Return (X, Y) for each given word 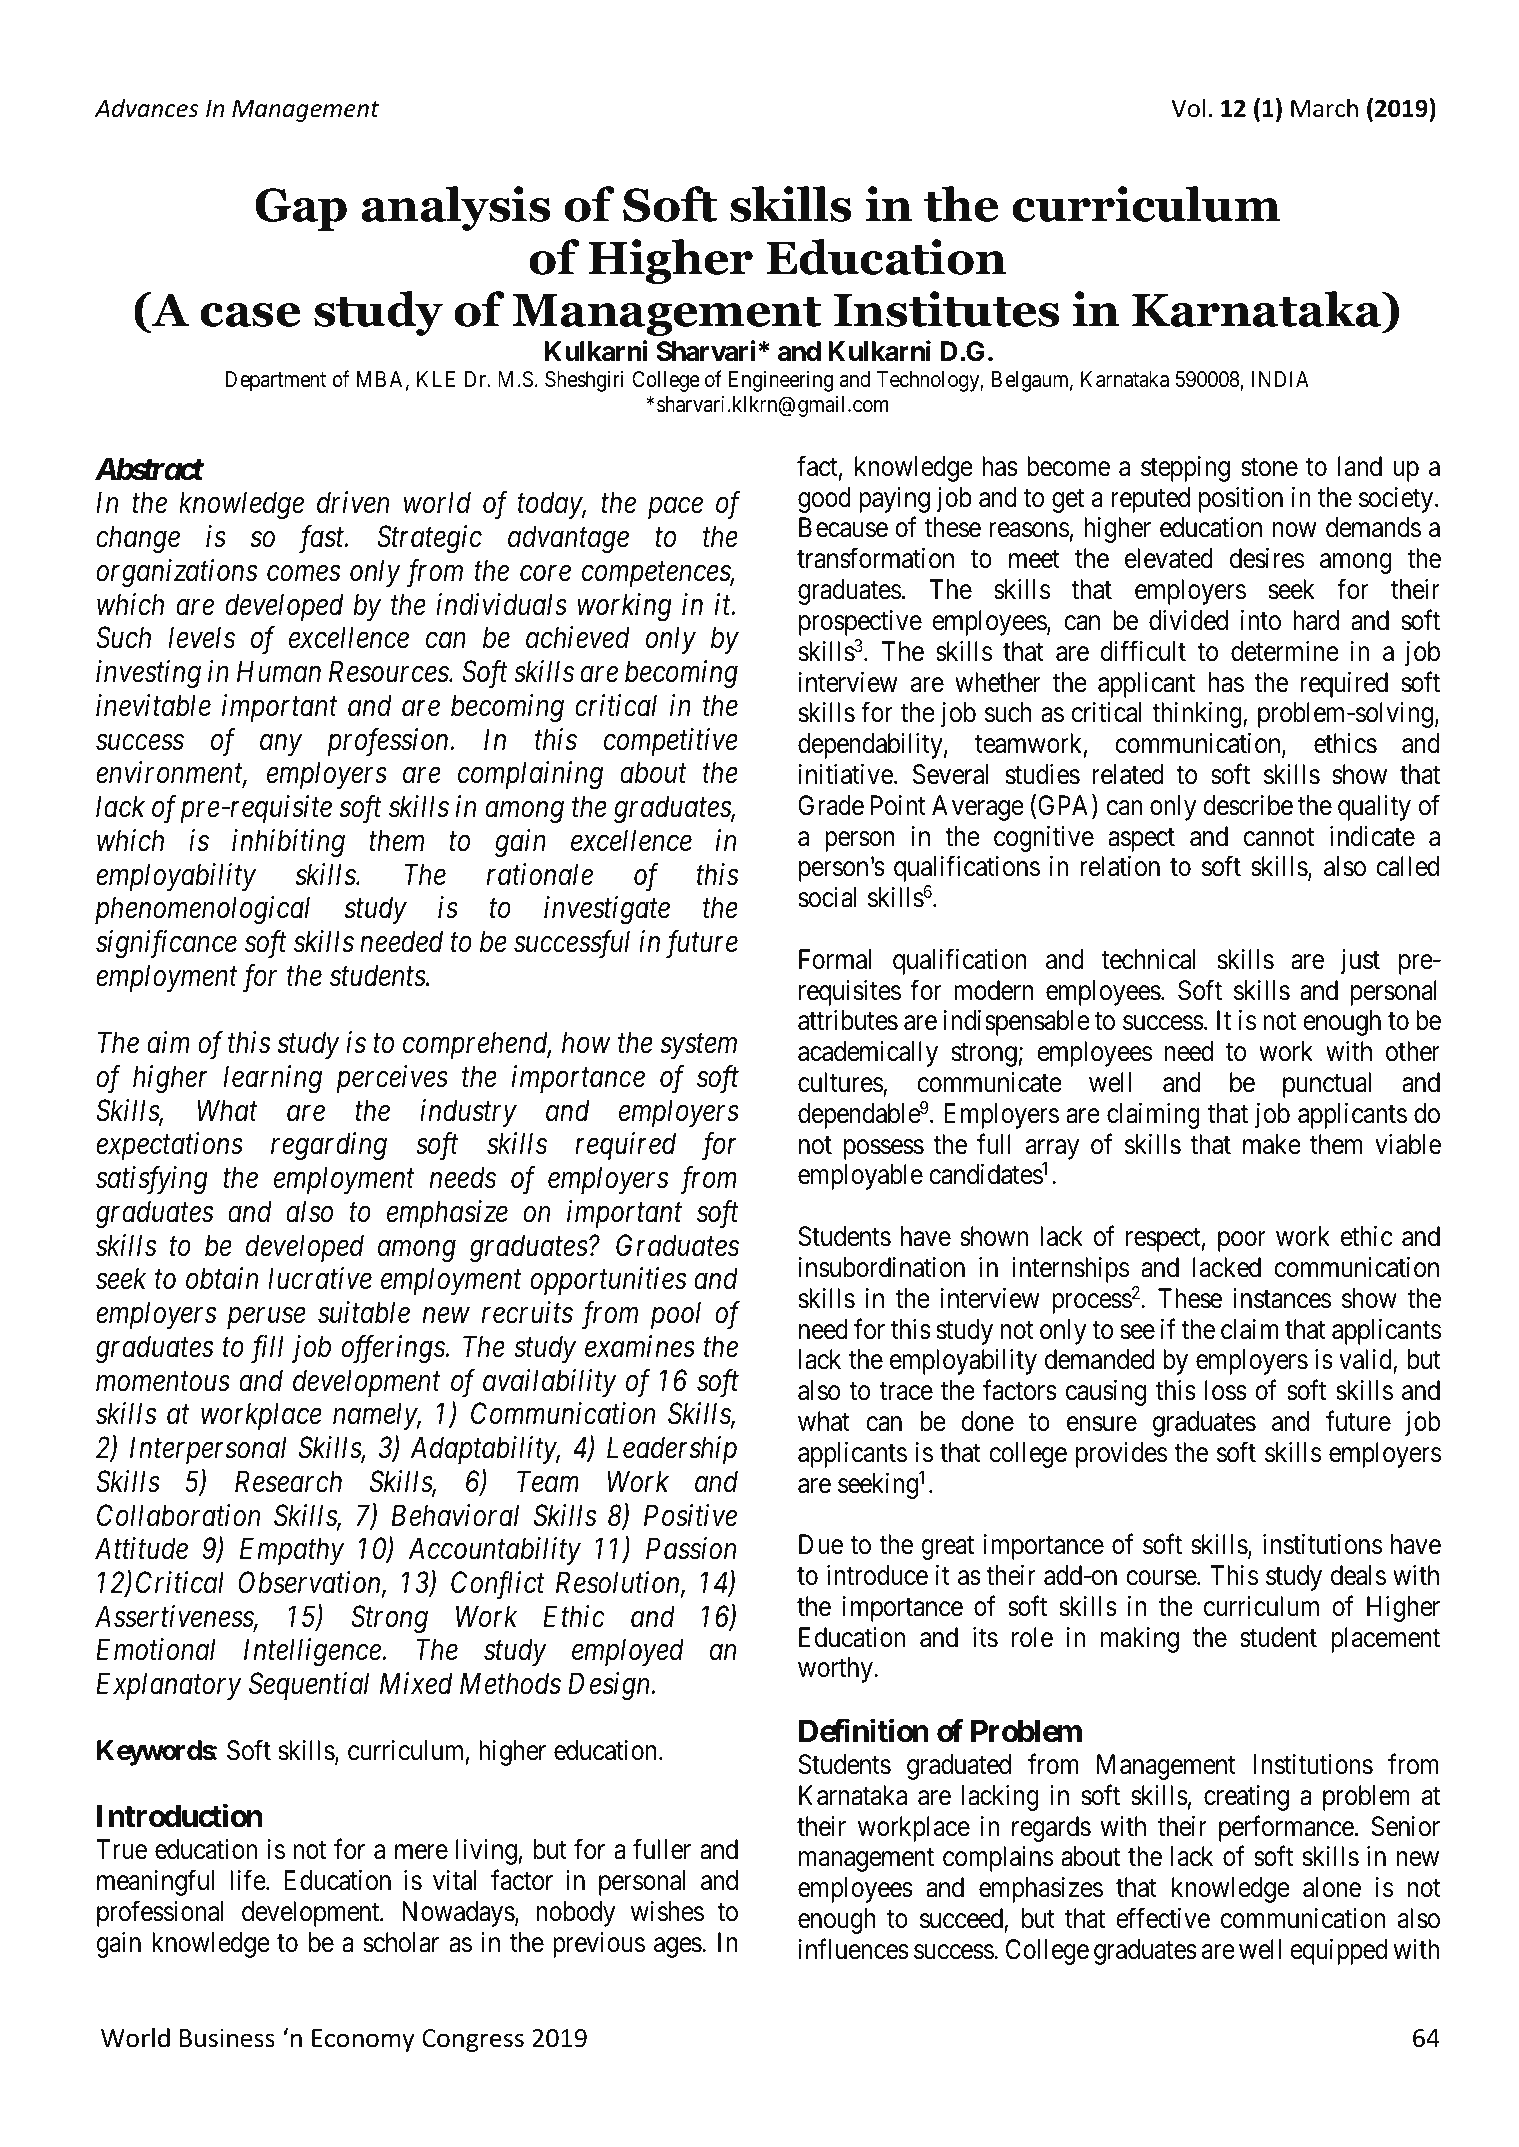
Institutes (946, 309)
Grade (831, 805)
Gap (301, 209)
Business (227, 2038)
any (281, 745)
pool (676, 1315)
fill (267, 1349)
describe (1248, 805)
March (1324, 108)
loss (1226, 1390)
